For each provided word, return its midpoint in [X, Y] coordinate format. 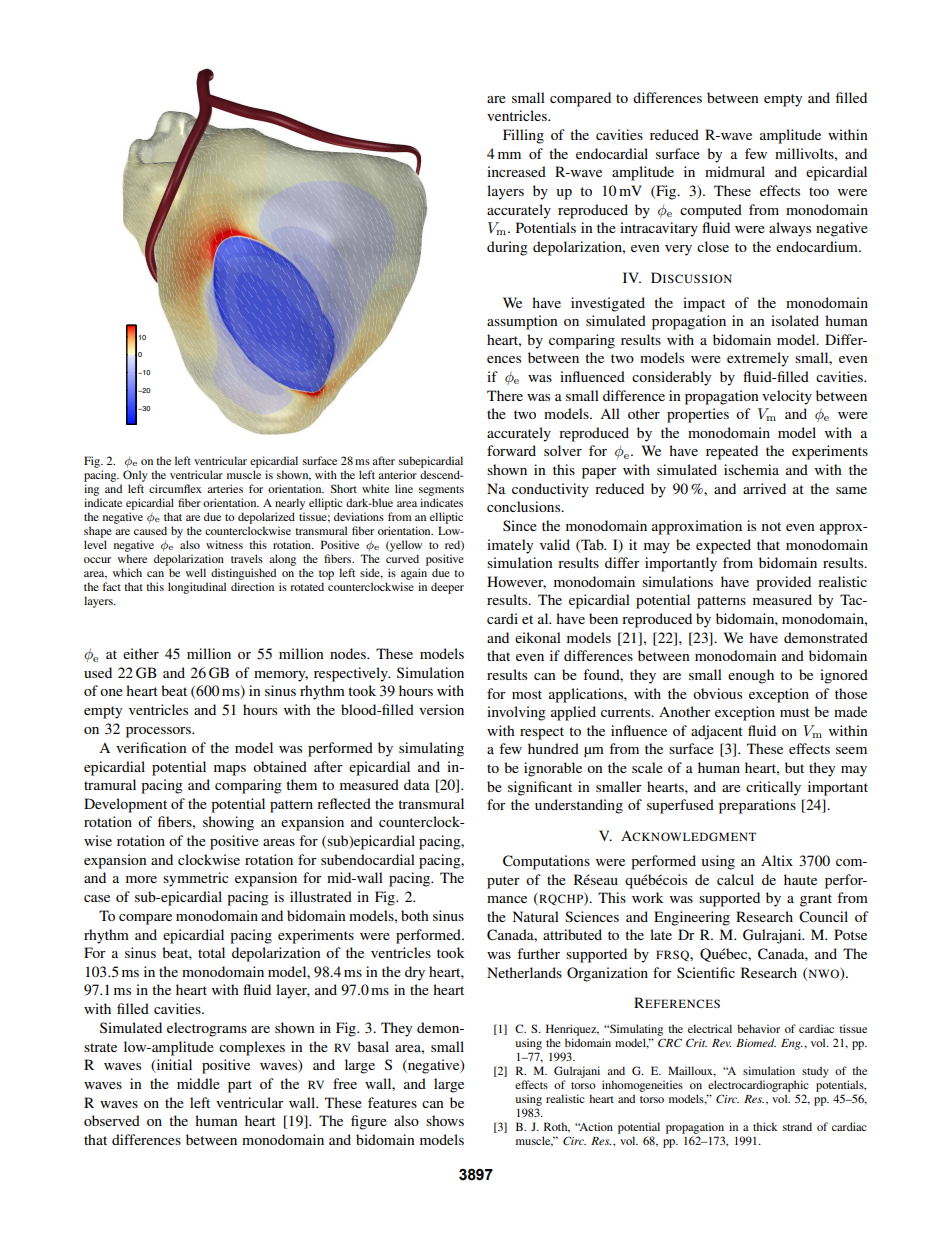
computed [711, 211]
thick [765, 1126]
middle [198, 1083]
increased [516, 171]
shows [445, 1120]
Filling [523, 136]
